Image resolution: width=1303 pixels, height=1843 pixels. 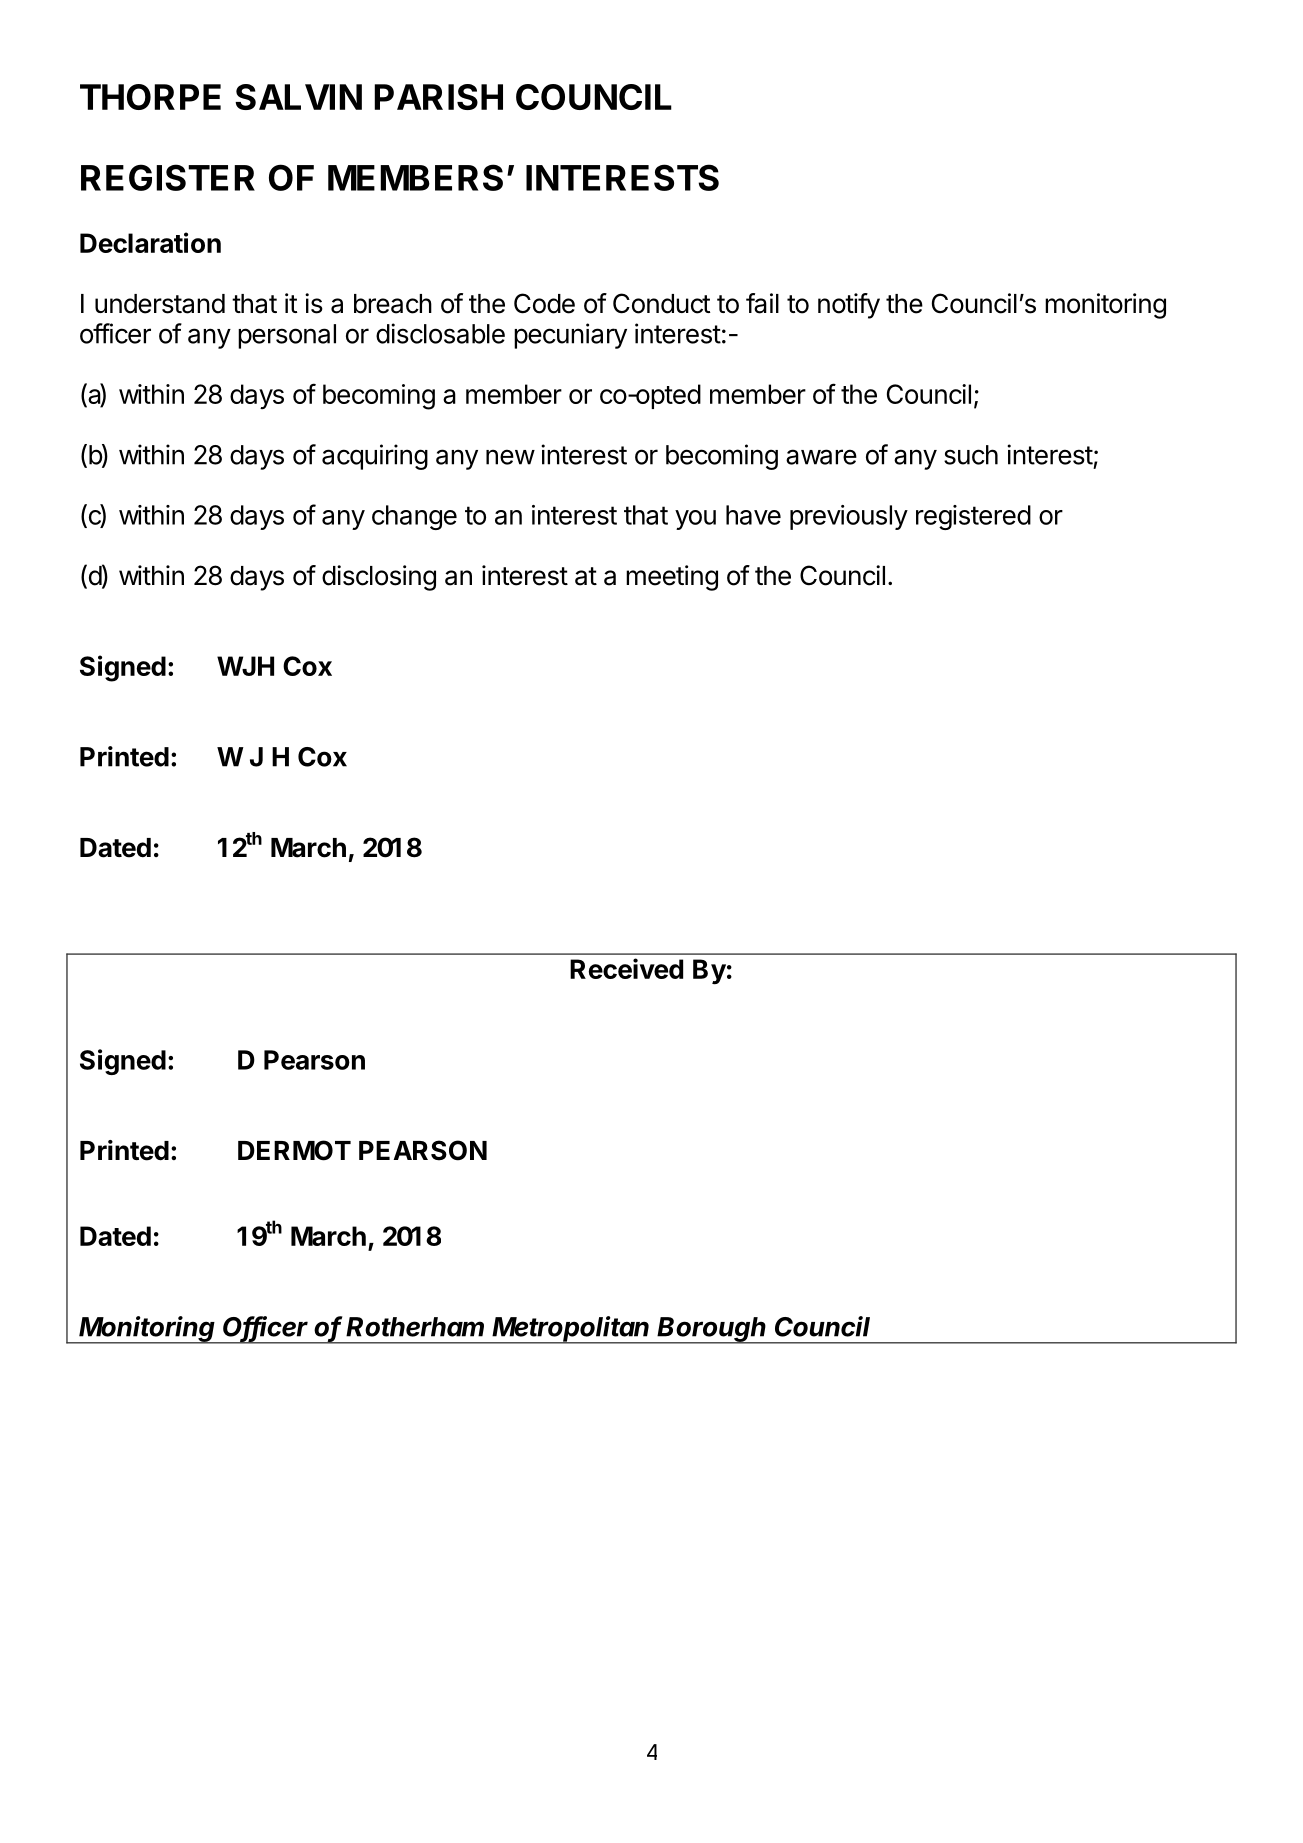 What do you see at coordinates (849, 306) in the screenshot?
I see `notify` at bounding box center [849, 306].
